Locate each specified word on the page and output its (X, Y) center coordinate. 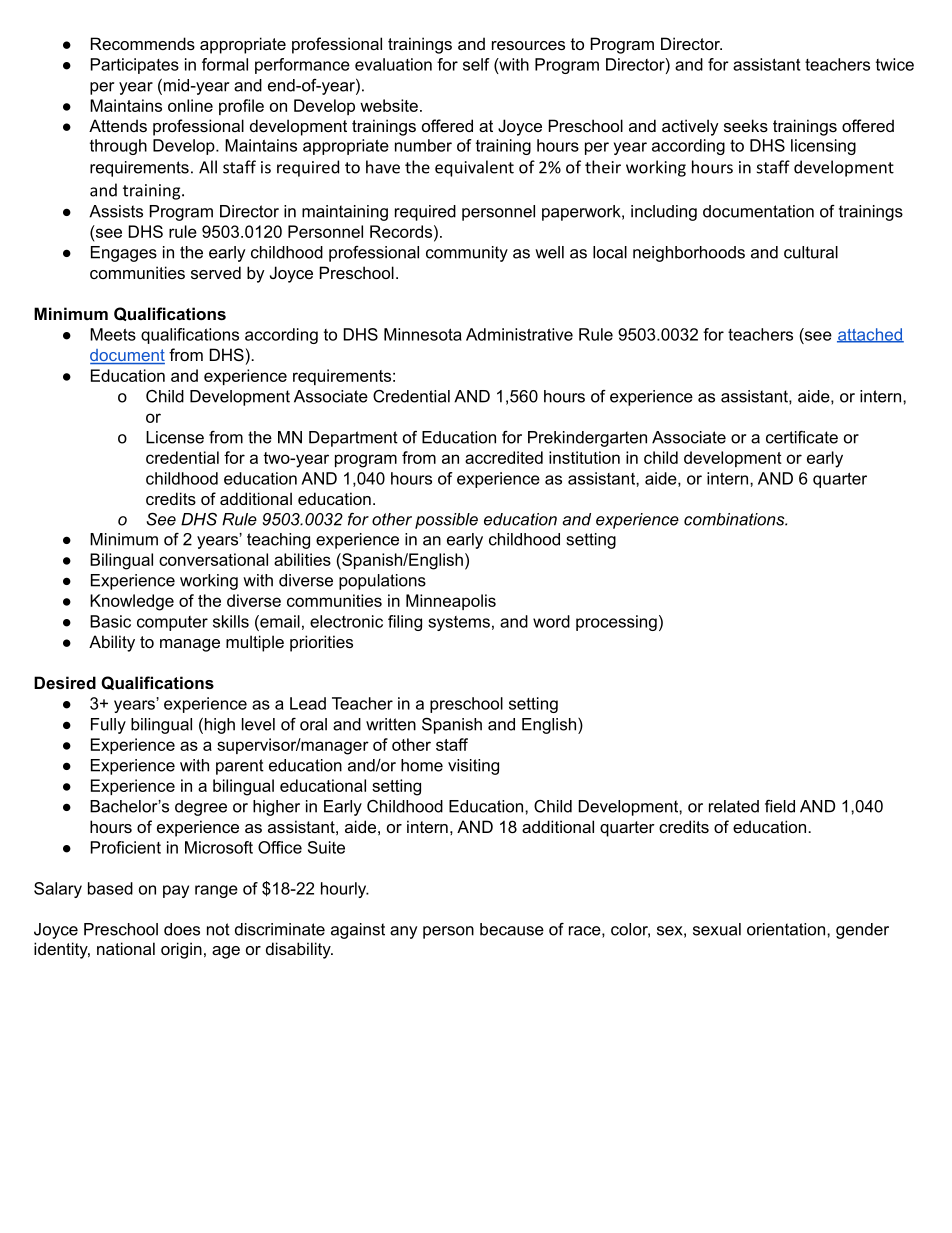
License (175, 437)
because (512, 929)
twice (895, 64)
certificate (802, 437)
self (476, 64)
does (182, 929)
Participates (135, 66)
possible (446, 521)
